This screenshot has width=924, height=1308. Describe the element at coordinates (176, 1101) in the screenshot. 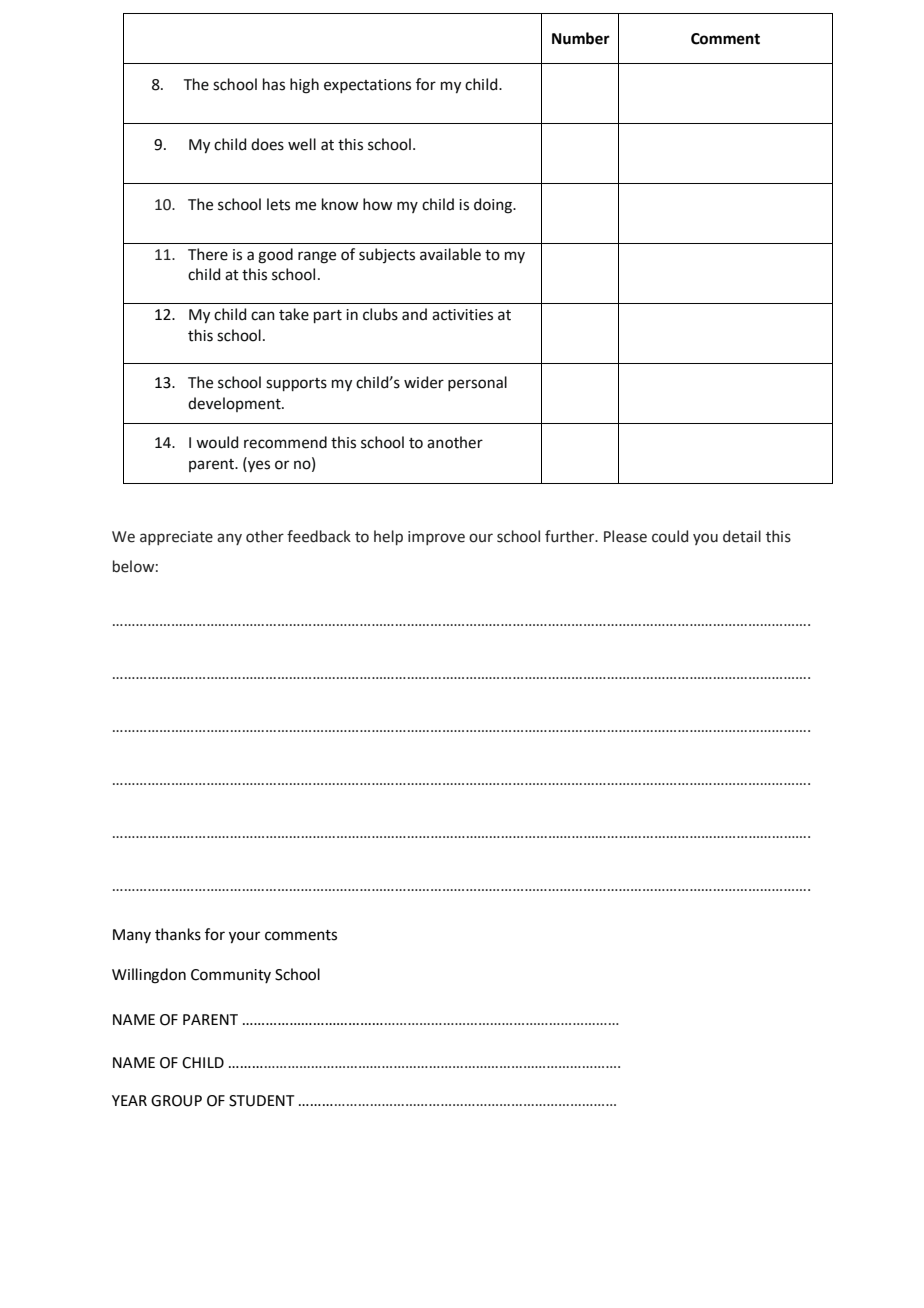

I see `GROUP` at that location.
